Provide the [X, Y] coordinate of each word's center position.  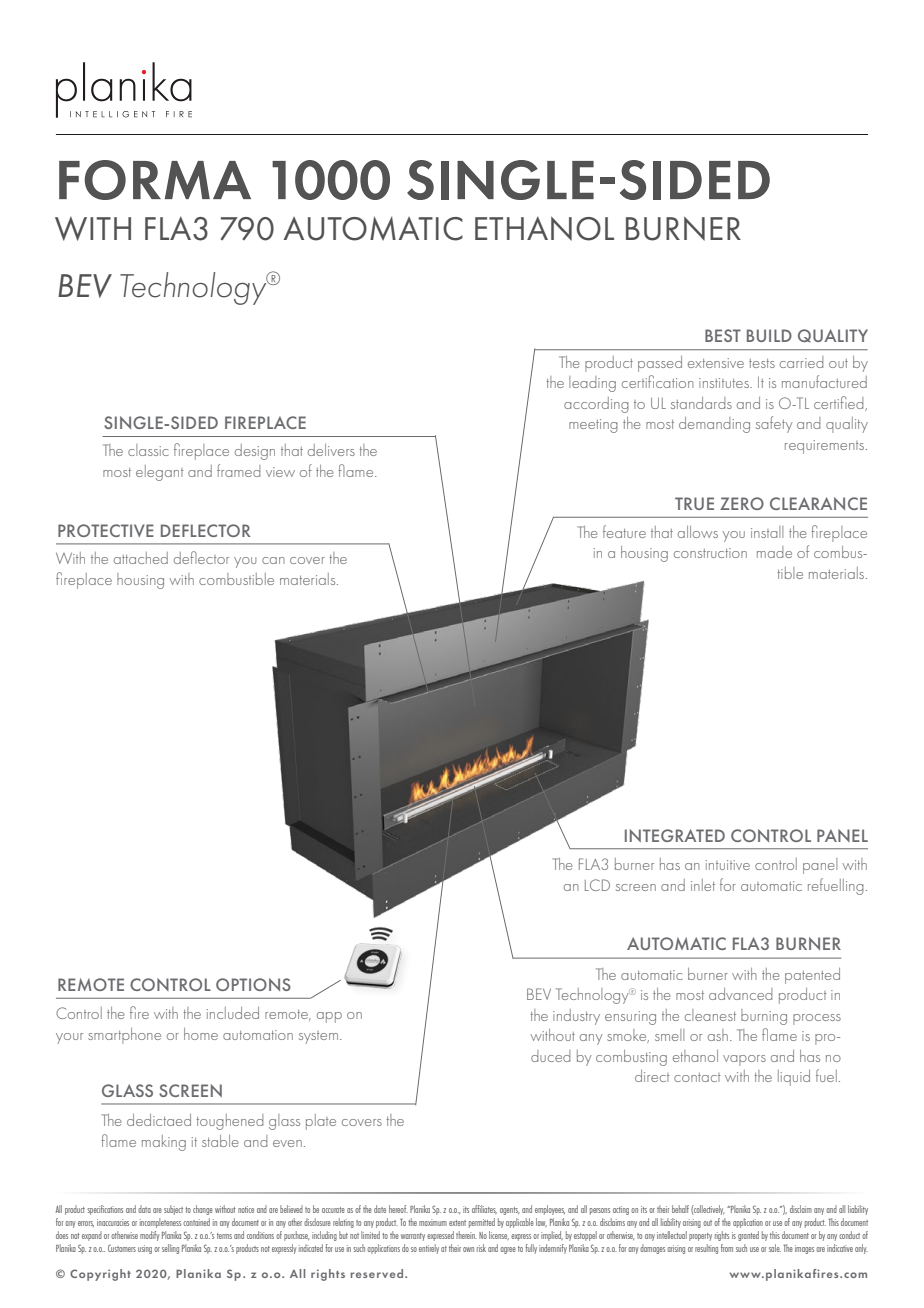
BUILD [769, 335]
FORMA [155, 180]
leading [592, 384]
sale [775, 1248]
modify [150, 1236]
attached [141, 558]
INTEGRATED [675, 835]
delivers [331, 450]
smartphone [124, 1036]
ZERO [742, 503]
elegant [160, 473]
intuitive [728, 865]
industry [576, 1017]
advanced [740, 994]
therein [466, 1235]
